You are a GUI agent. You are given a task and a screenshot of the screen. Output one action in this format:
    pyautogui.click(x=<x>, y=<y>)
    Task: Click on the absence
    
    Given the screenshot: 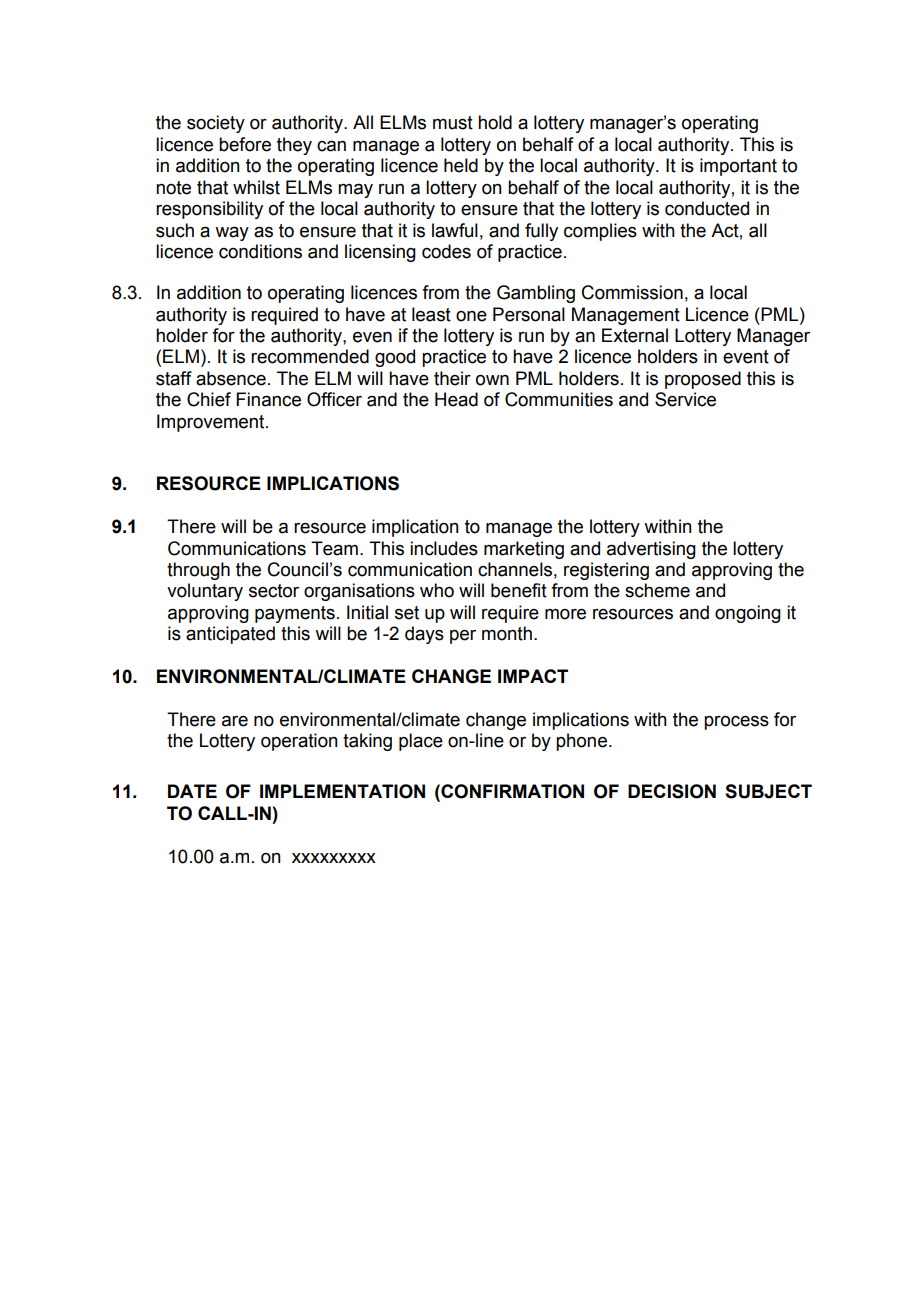 What is the action you would take?
    pyautogui.click(x=231, y=378)
